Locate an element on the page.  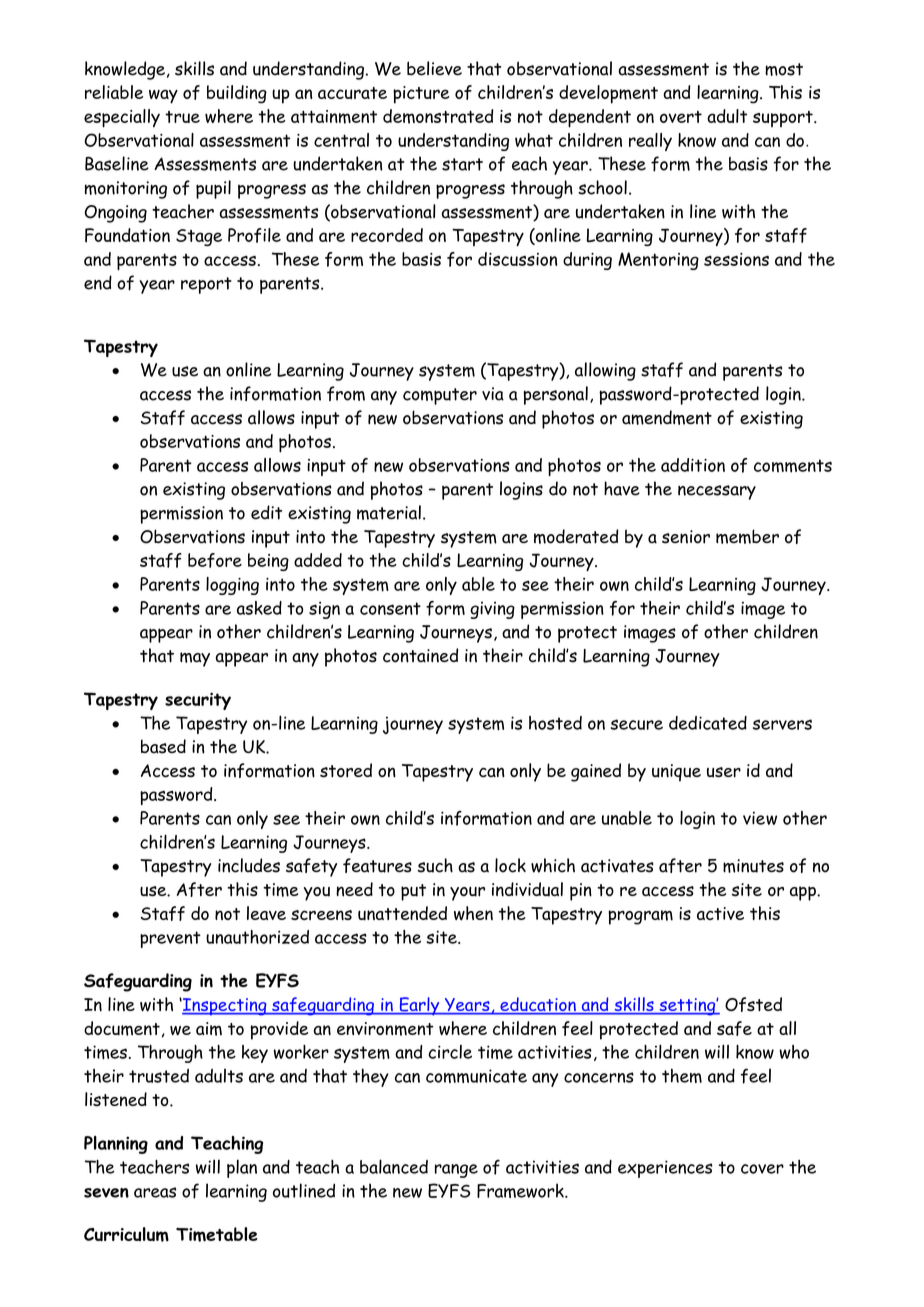
computer is located at coordinates (440, 396).
